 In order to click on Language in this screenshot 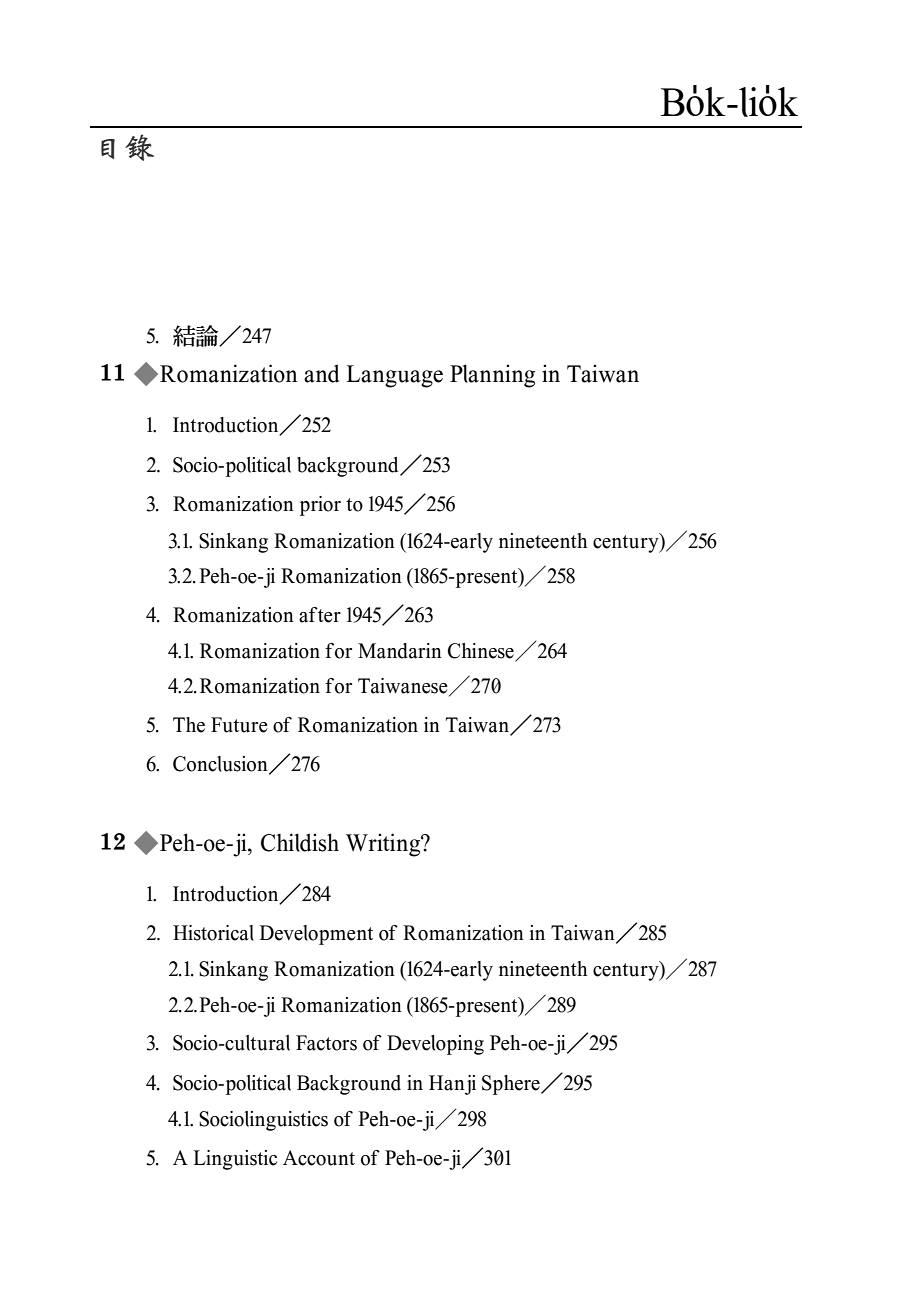, I will do `click(395, 376)`.
